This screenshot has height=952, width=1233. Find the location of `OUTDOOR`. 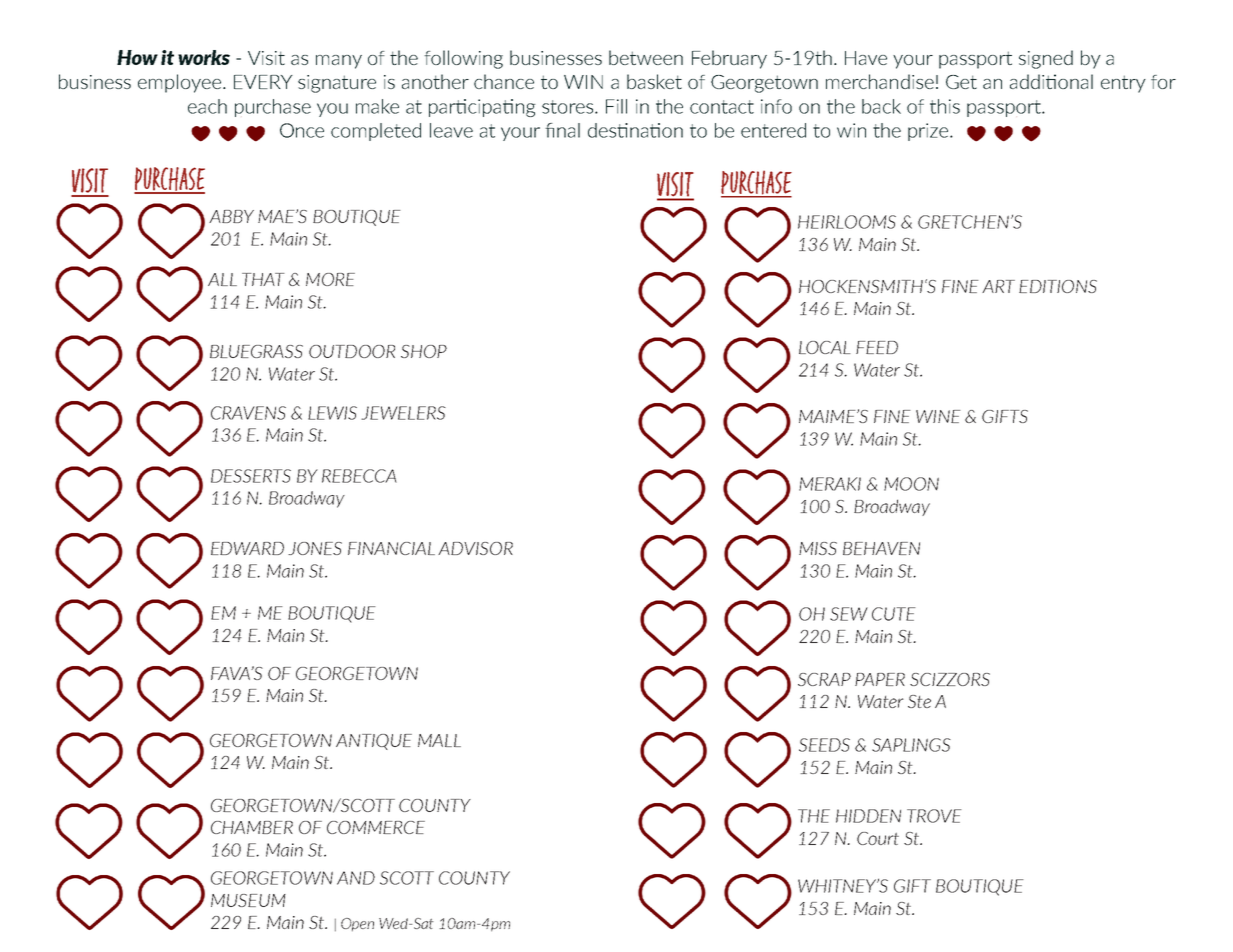

OUTDOOR is located at coordinates (352, 351).
